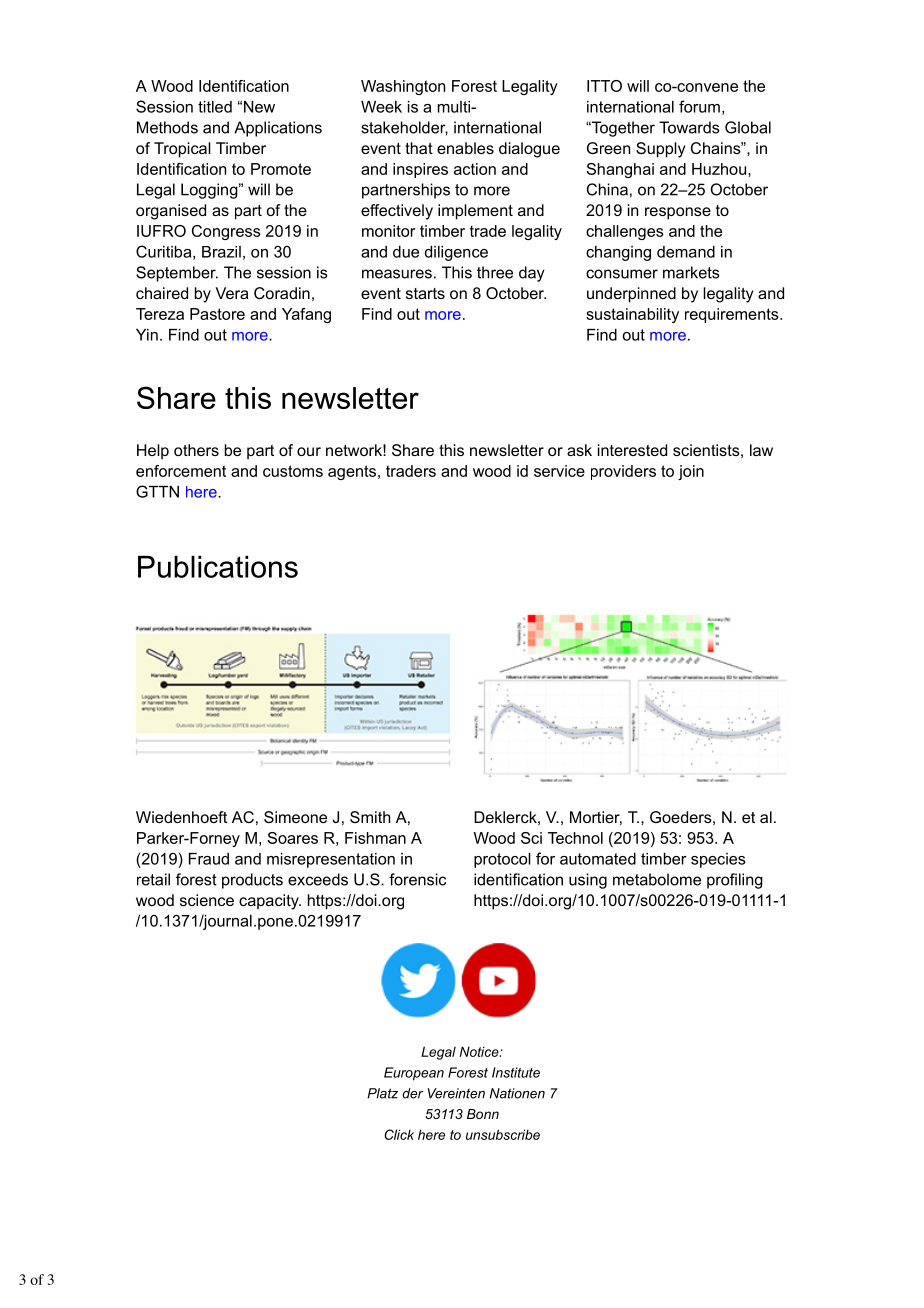  What do you see at coordinates (370, 817) in the page?
I see `Smith` at bounding box center [370, 817].
